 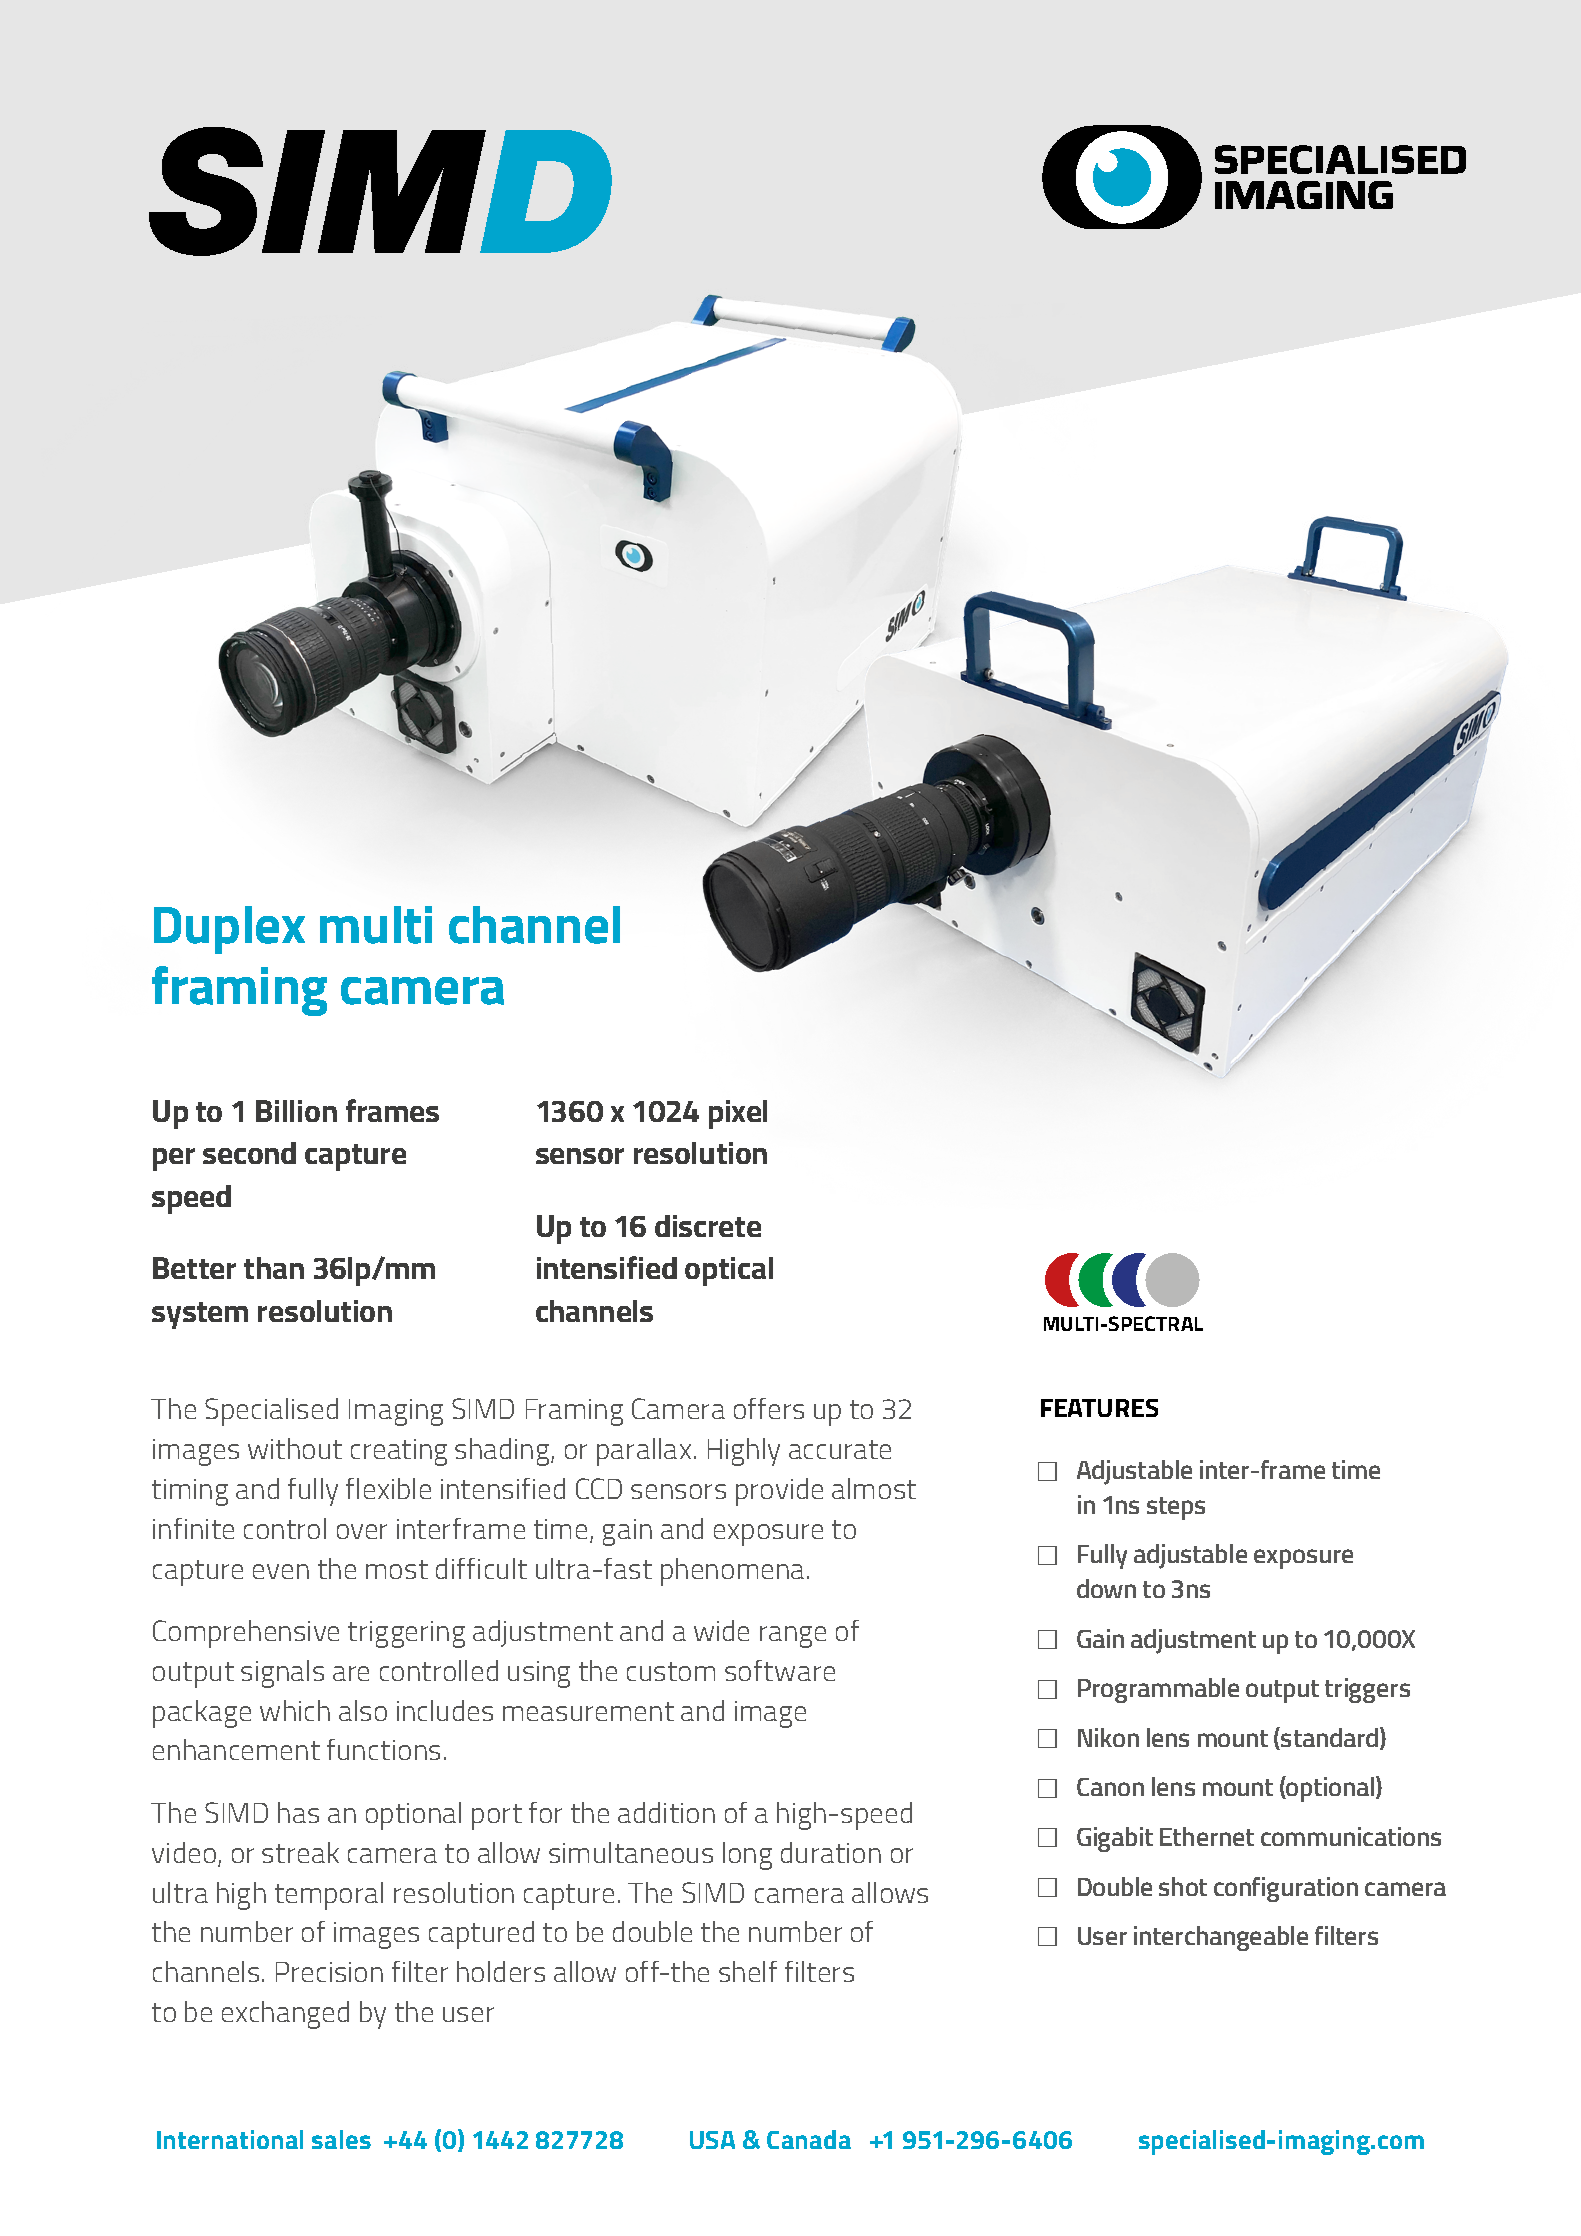 What do you see at coordinates (769, 1408) in the page?
I see `offers` at bounding box center [769, 1408].
